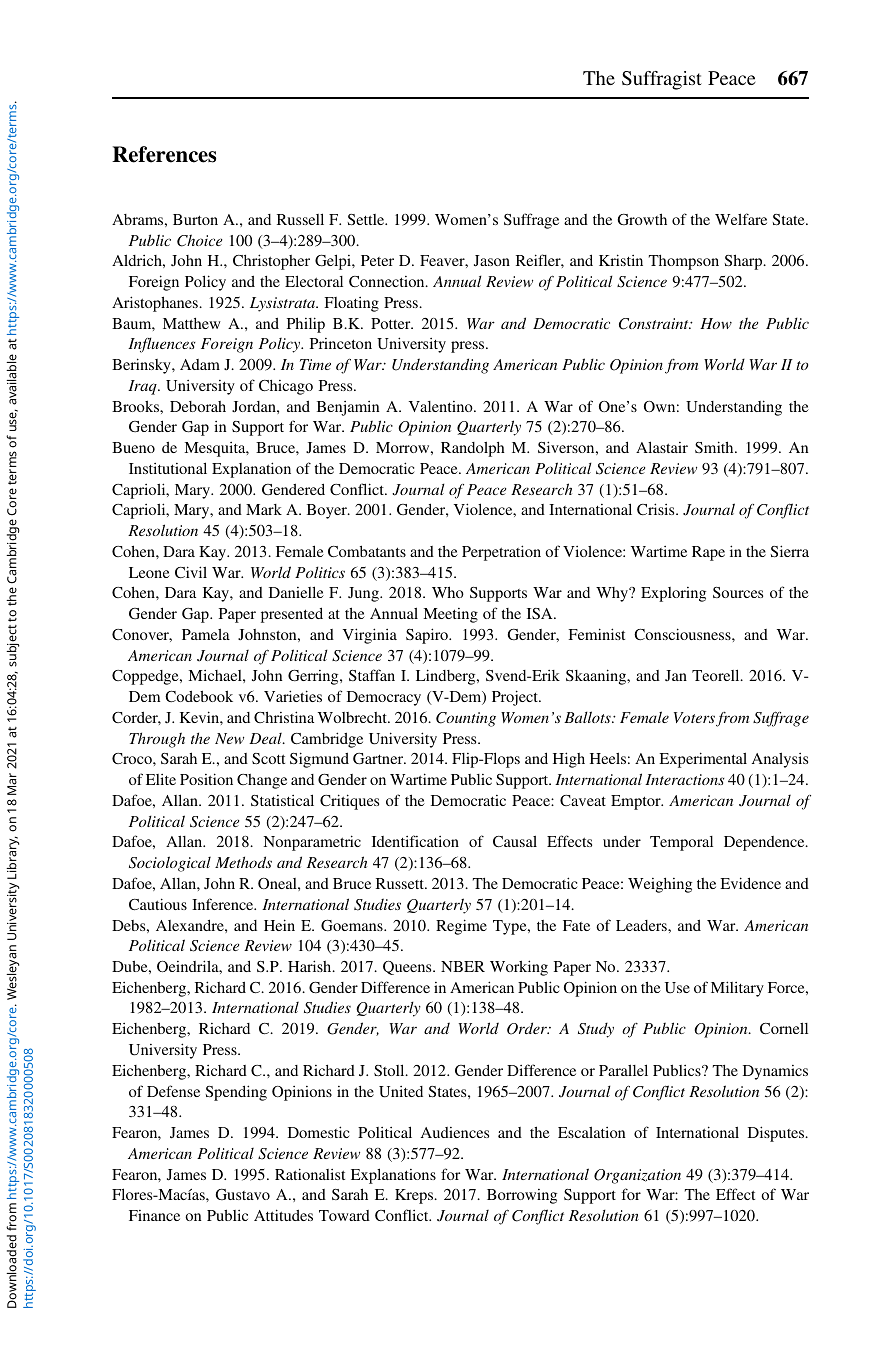 The height and width of the screenshot is (1345, 896). What do you see at coordinates (408, 968) in the screenshot?
I see `Queens` at bounding box center [408, 968].
